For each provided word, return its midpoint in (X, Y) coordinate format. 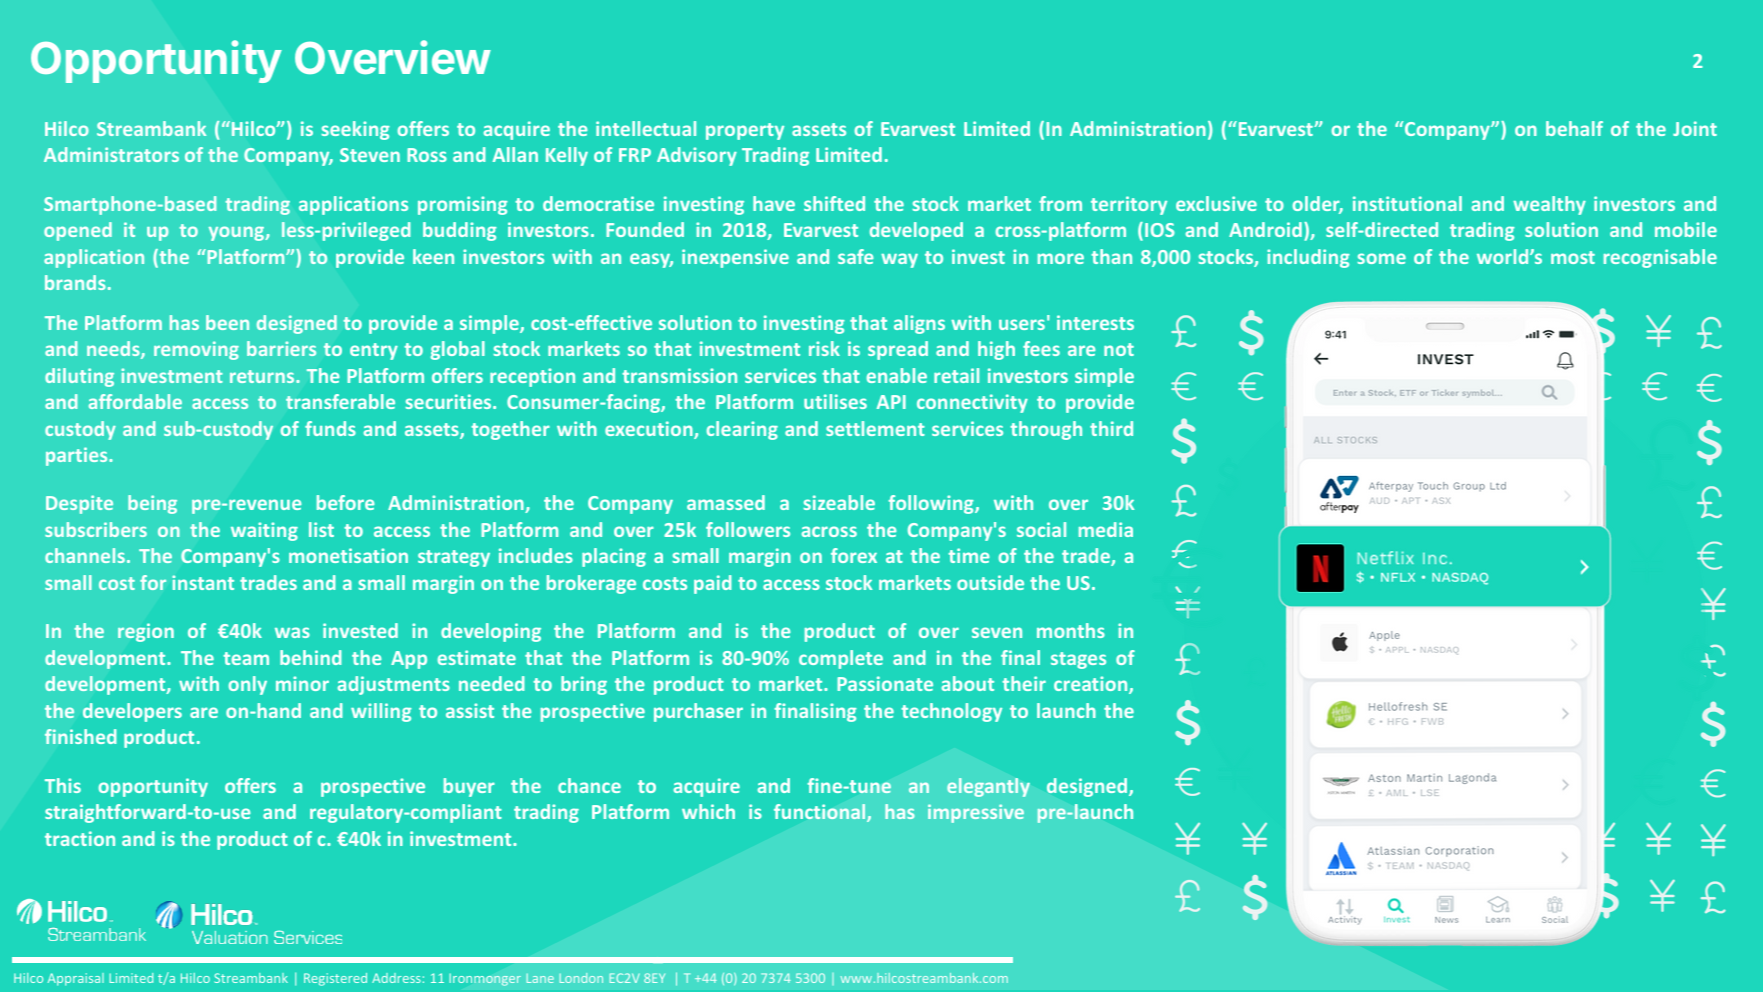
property (745, 131)
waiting (264, 531)
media (1106, 529)
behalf (1574, 128)
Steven (370, 155)
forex (854, 555)
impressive (976, 813)
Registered (335, 979)
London (581, 978)
